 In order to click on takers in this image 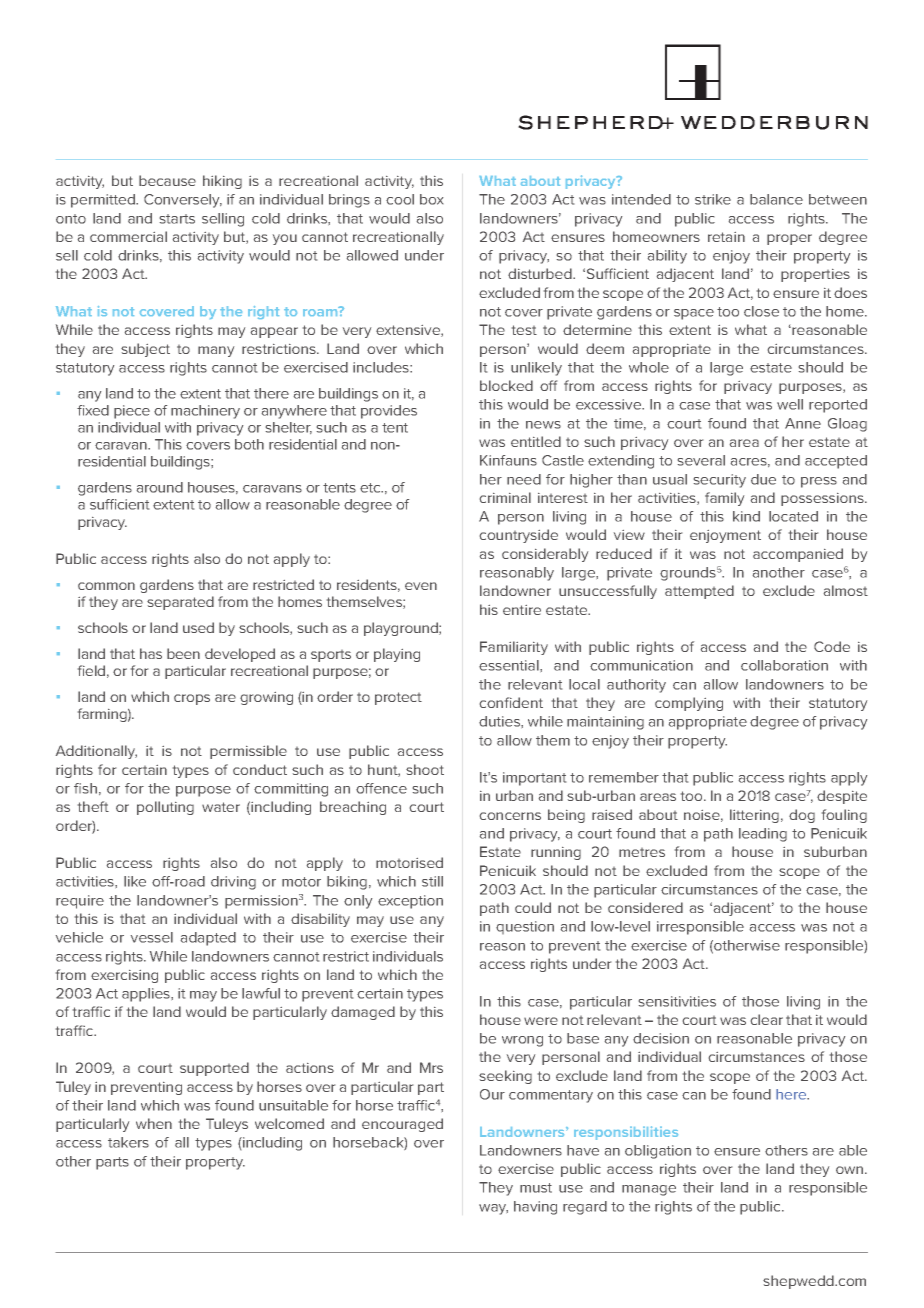, I will do `click(128, 1142)`.
